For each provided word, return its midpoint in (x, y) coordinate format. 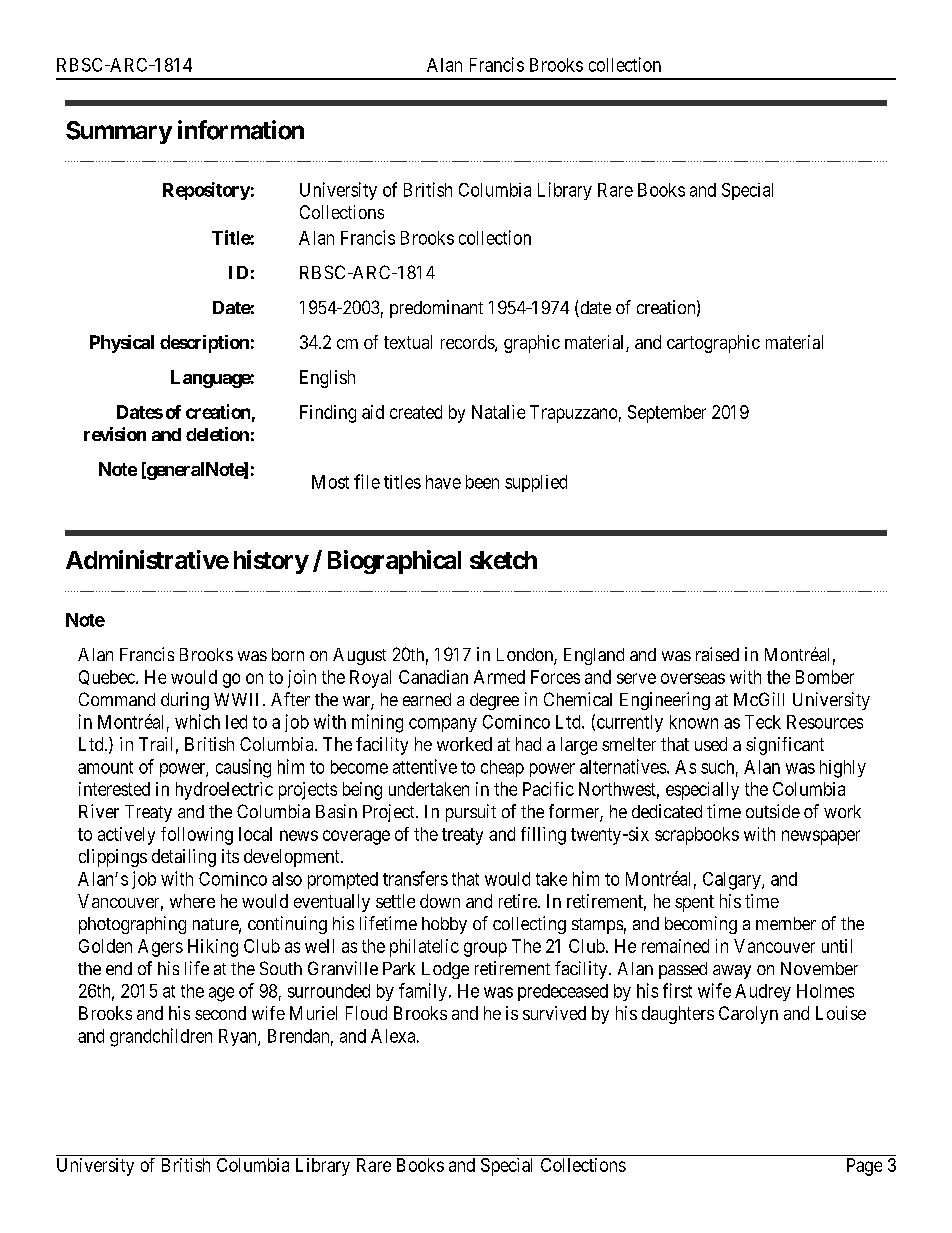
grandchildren (161, 1037)
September (667, 414)
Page (864, 1167)
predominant (436, 309)
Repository (206, 191)
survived (554, 1013)
